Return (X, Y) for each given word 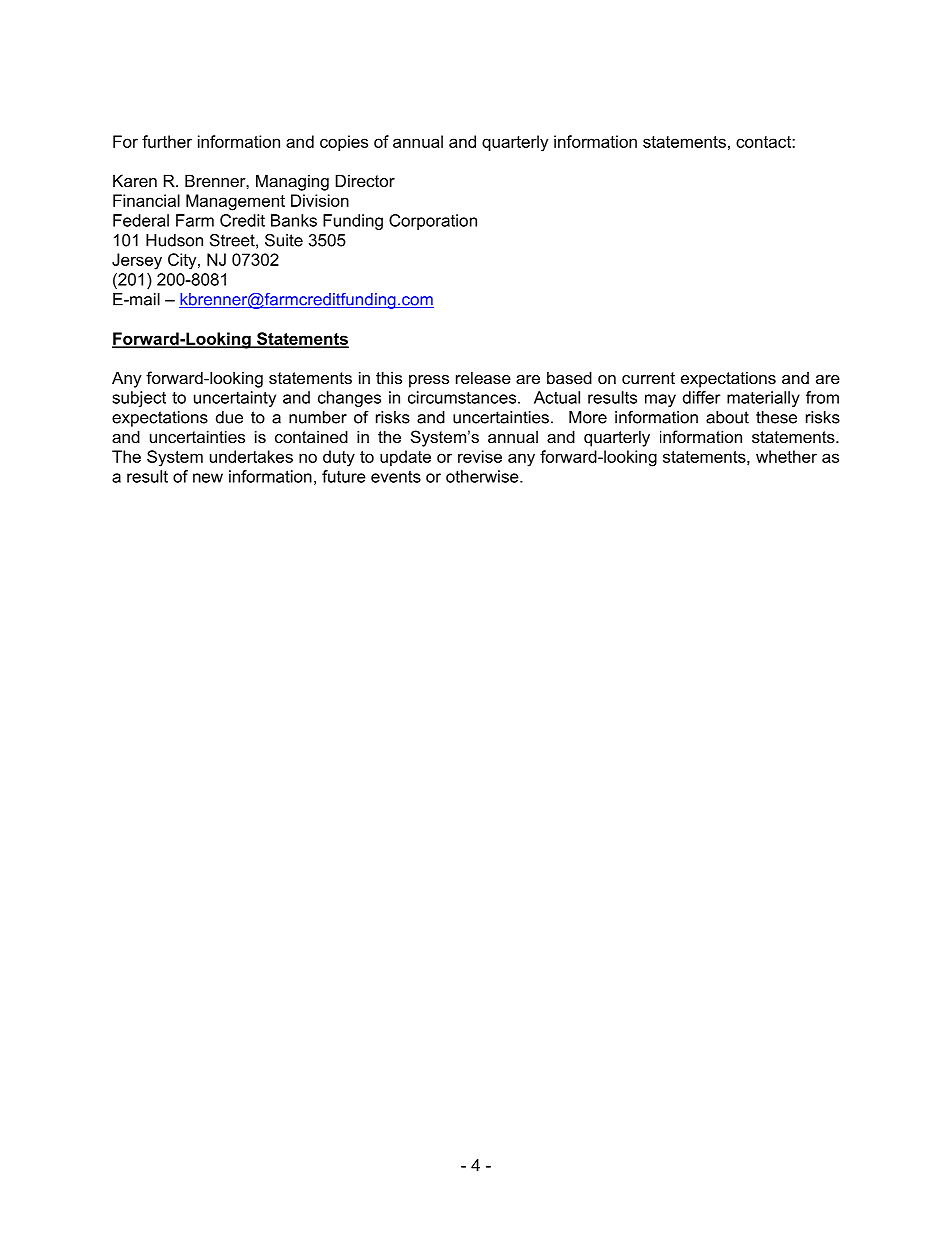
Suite (284, 240)
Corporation (433, 222)
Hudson (174, 240)
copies (344, 143)
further (167, 141)
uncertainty (235, 399)
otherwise (483, 476)
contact (764, 142)
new (208, 478)
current (648, 378)
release (483, 377)
